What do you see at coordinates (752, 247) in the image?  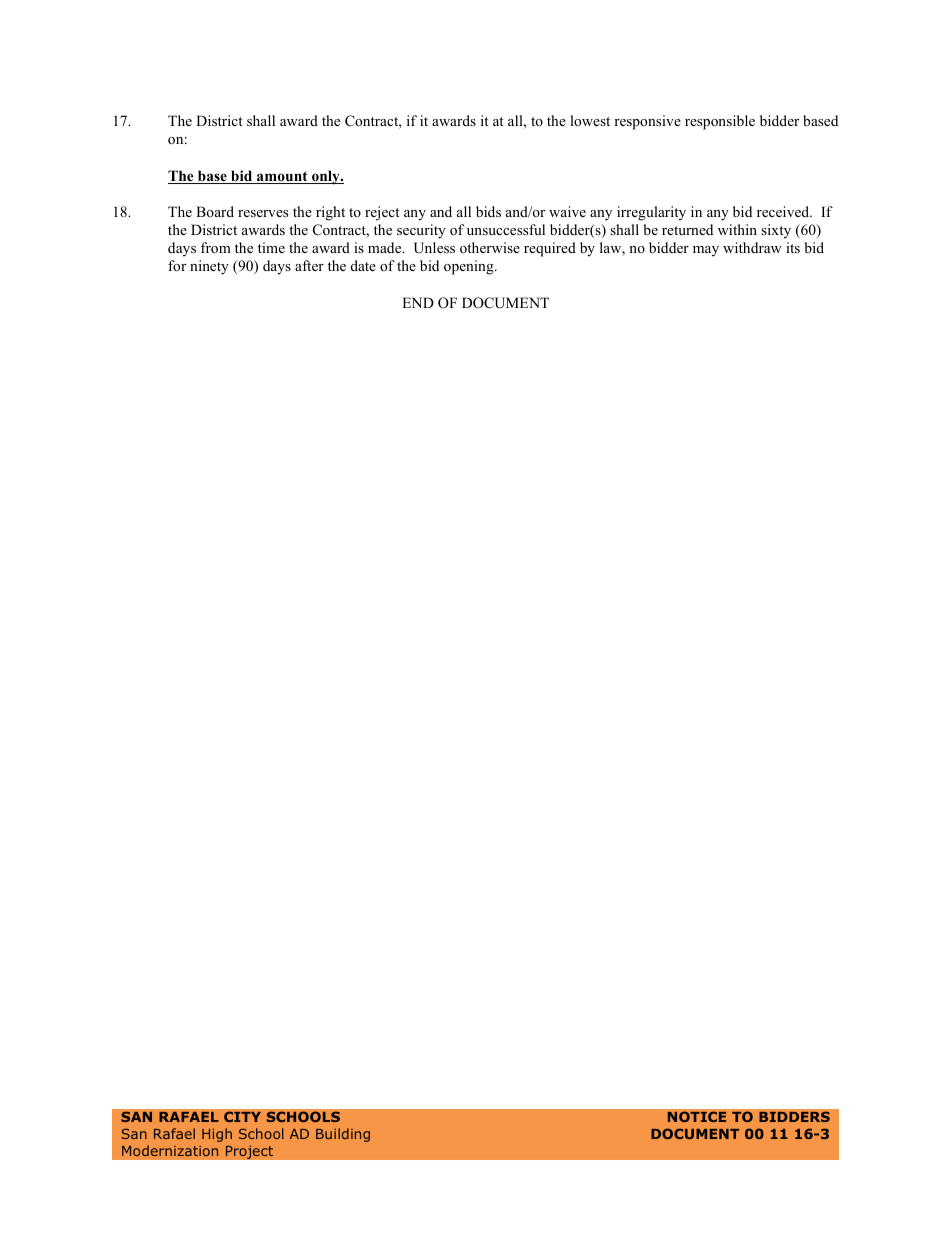 I see `withdraw` at bounding box center [752, 247].
